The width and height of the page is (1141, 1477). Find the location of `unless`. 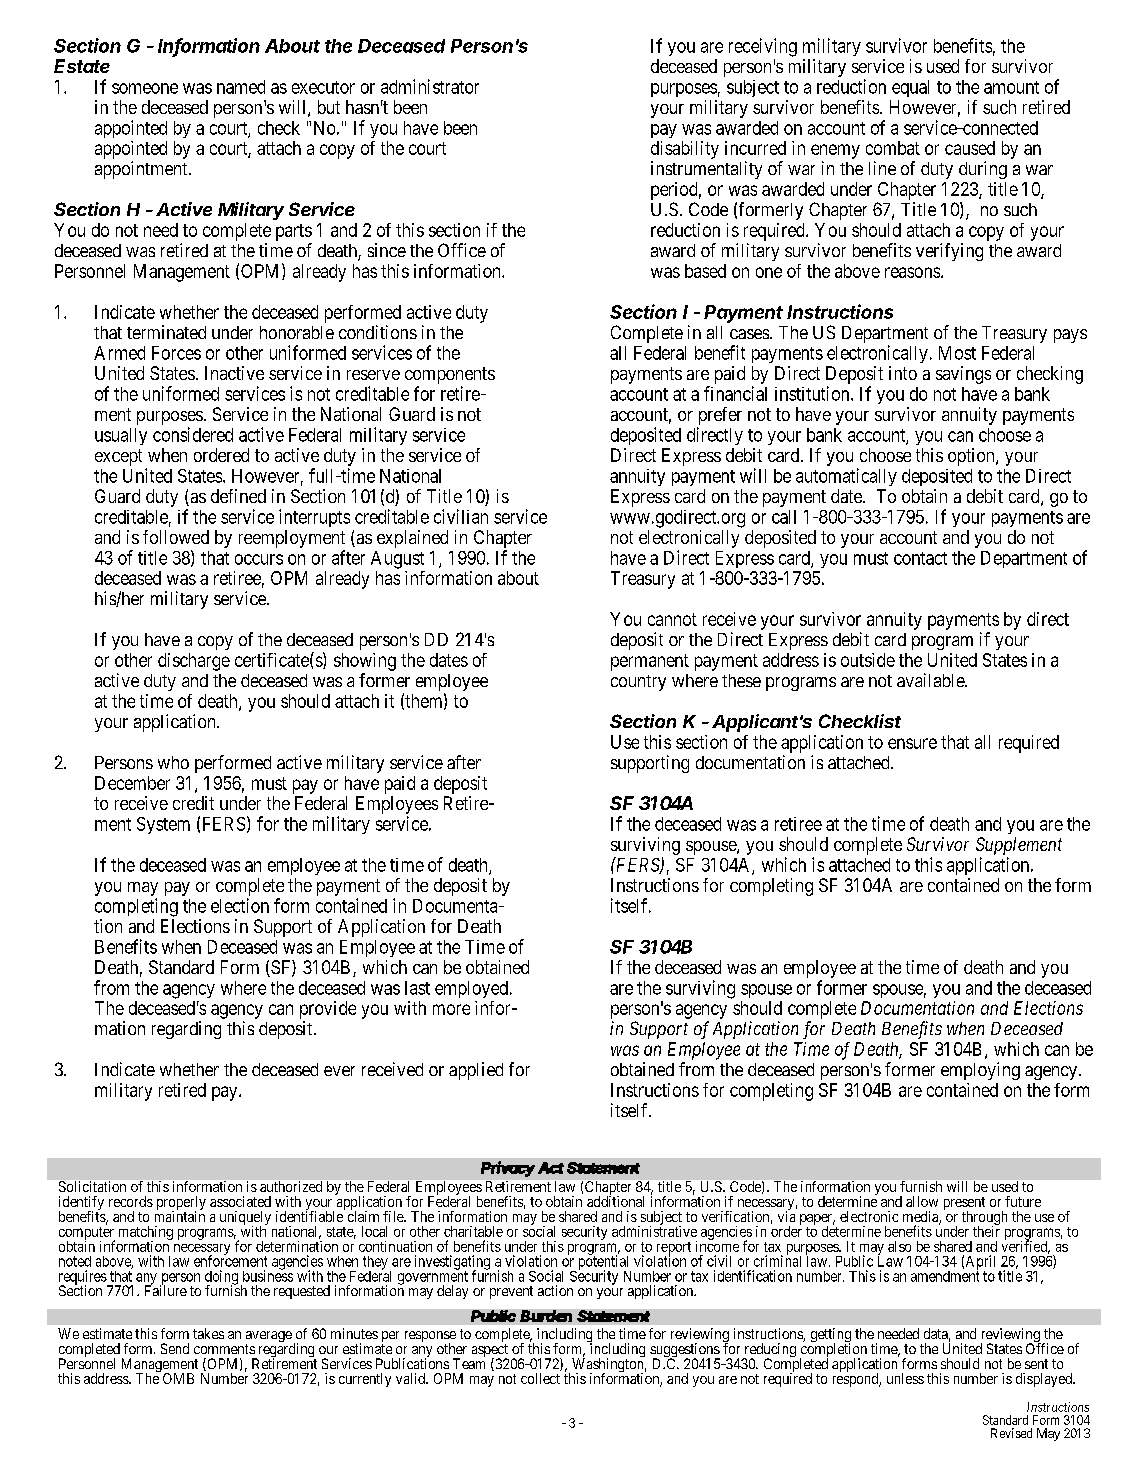

unless is located at coordinates (905, 1378).
